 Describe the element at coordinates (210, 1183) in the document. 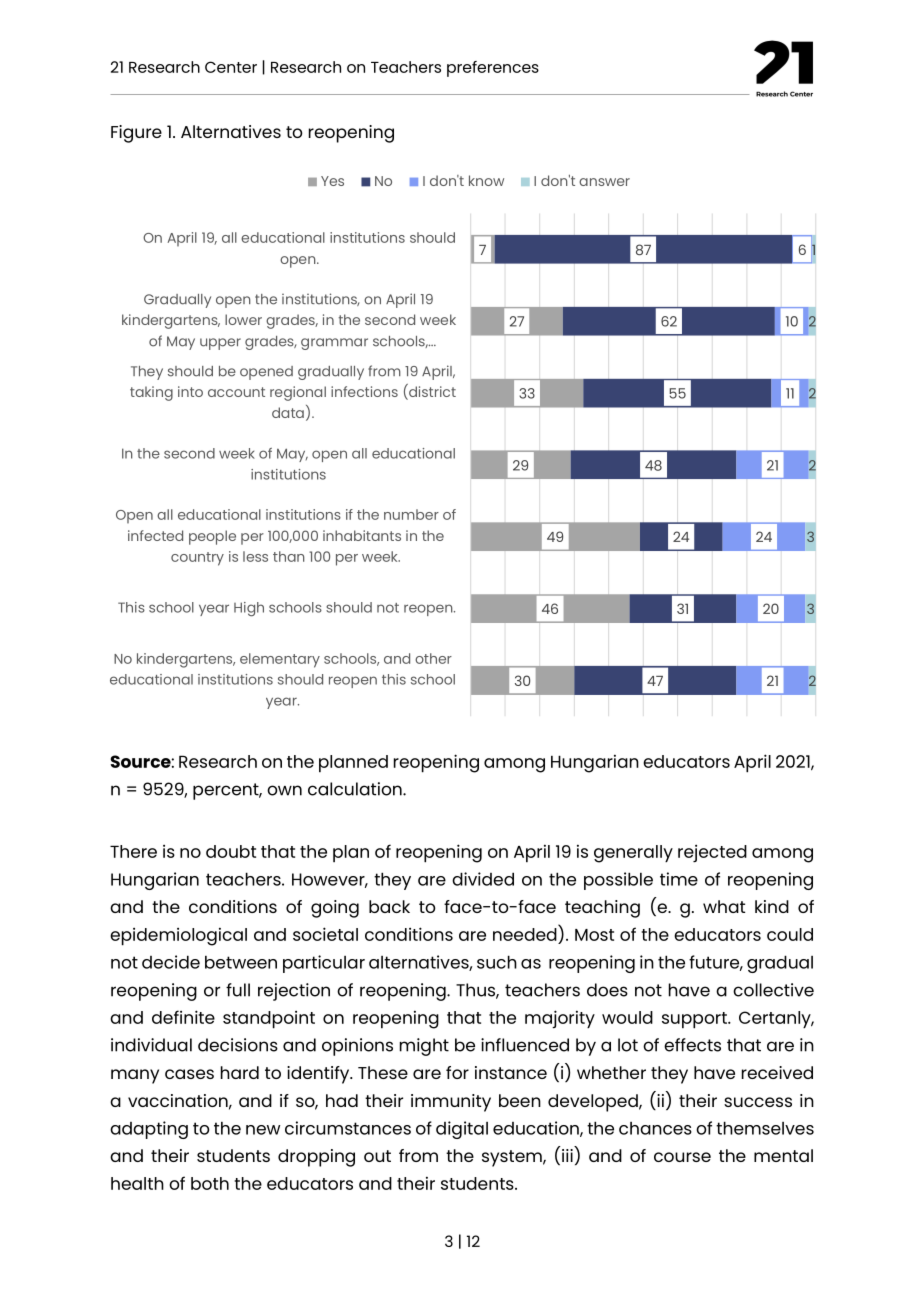

I see `both` at that location.
